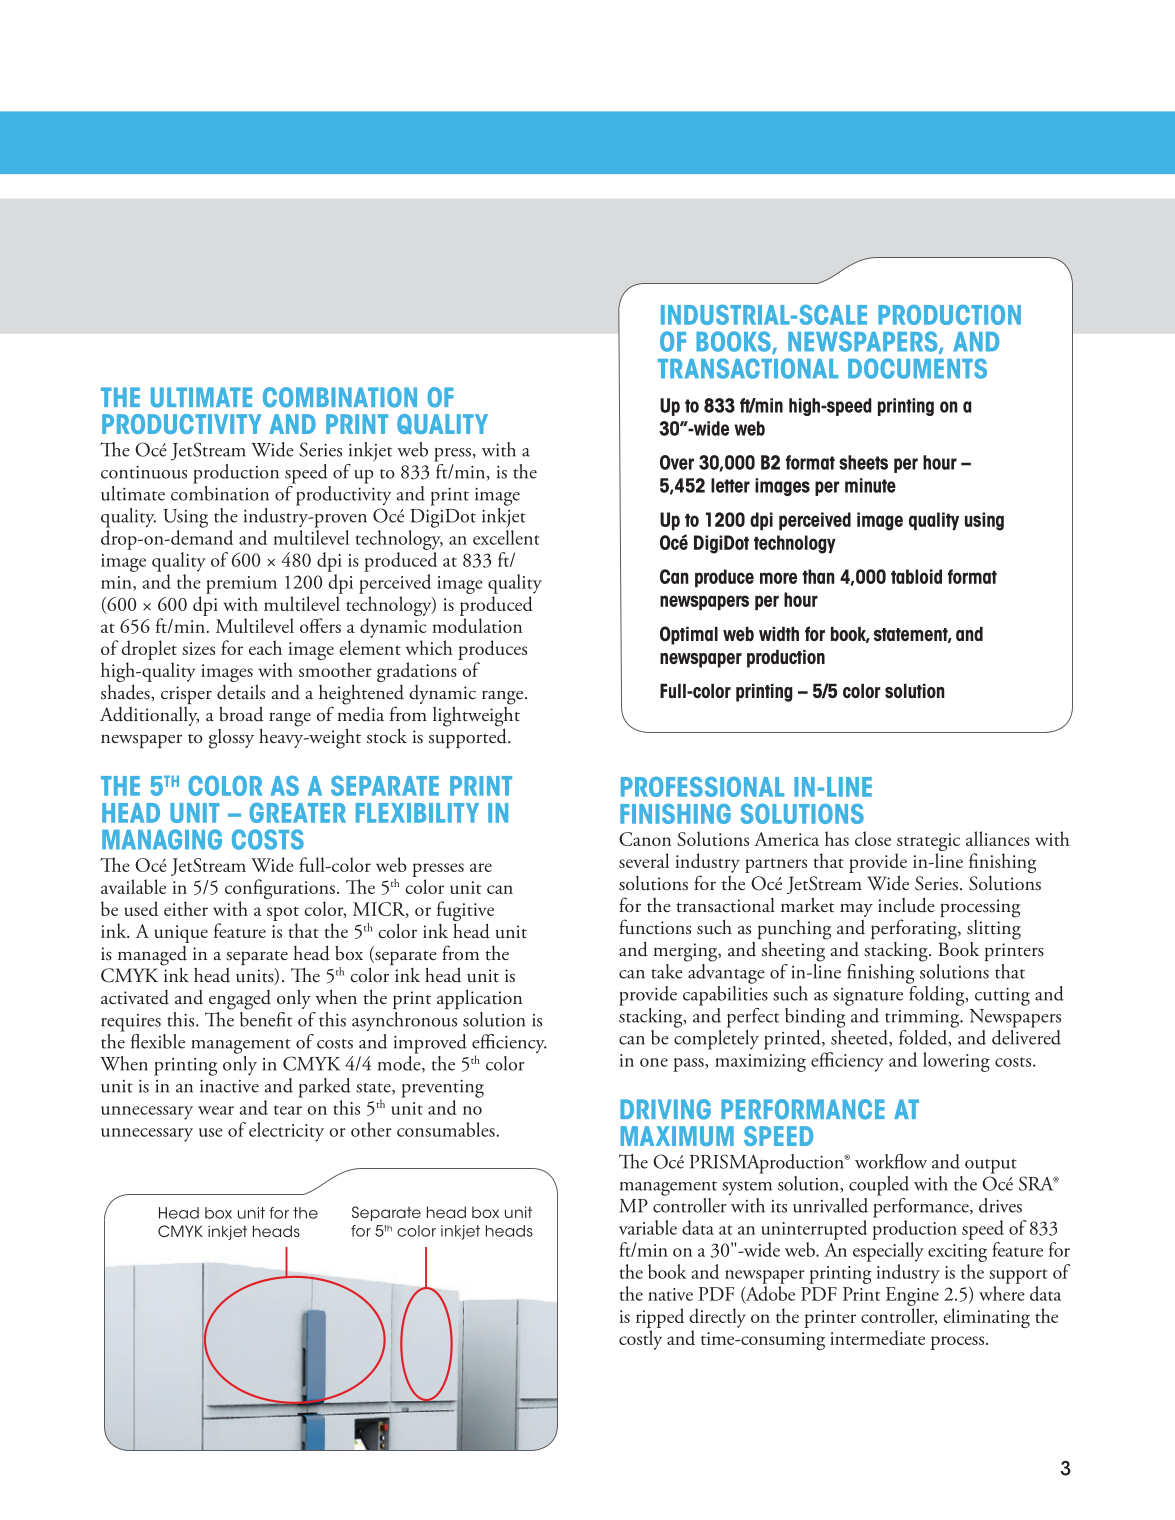 This screenshot has height=1520, width=1175. What do you see at coordinates (677, 462) in the screenshot?
I see `Over` at bounding box center [677, 462].
